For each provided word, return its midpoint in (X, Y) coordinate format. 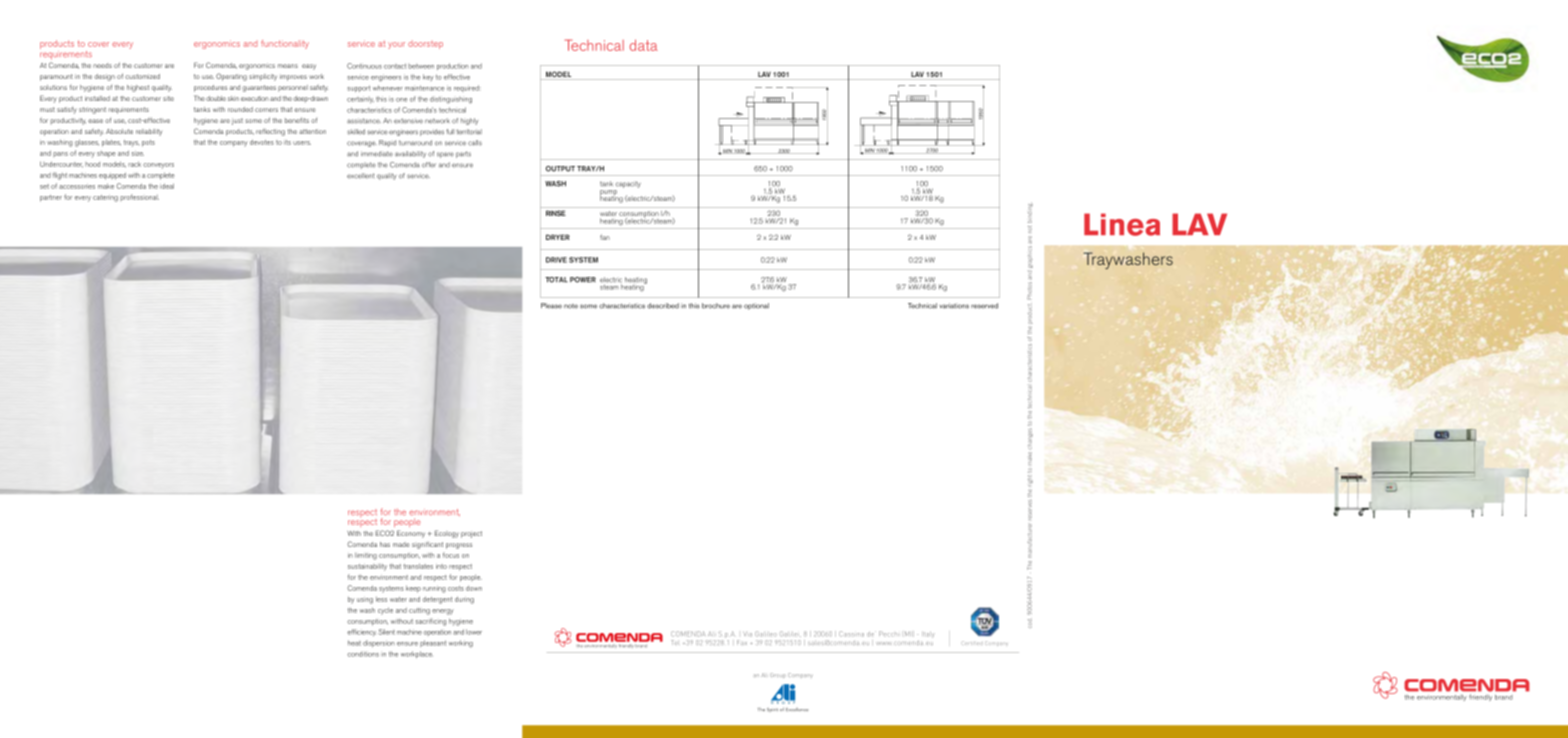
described (663, 306)
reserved (984, 306)
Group (778, 675)
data (644, 45)
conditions (363, 654)
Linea (1122, 224)
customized (142, 76)
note (571, 306)
